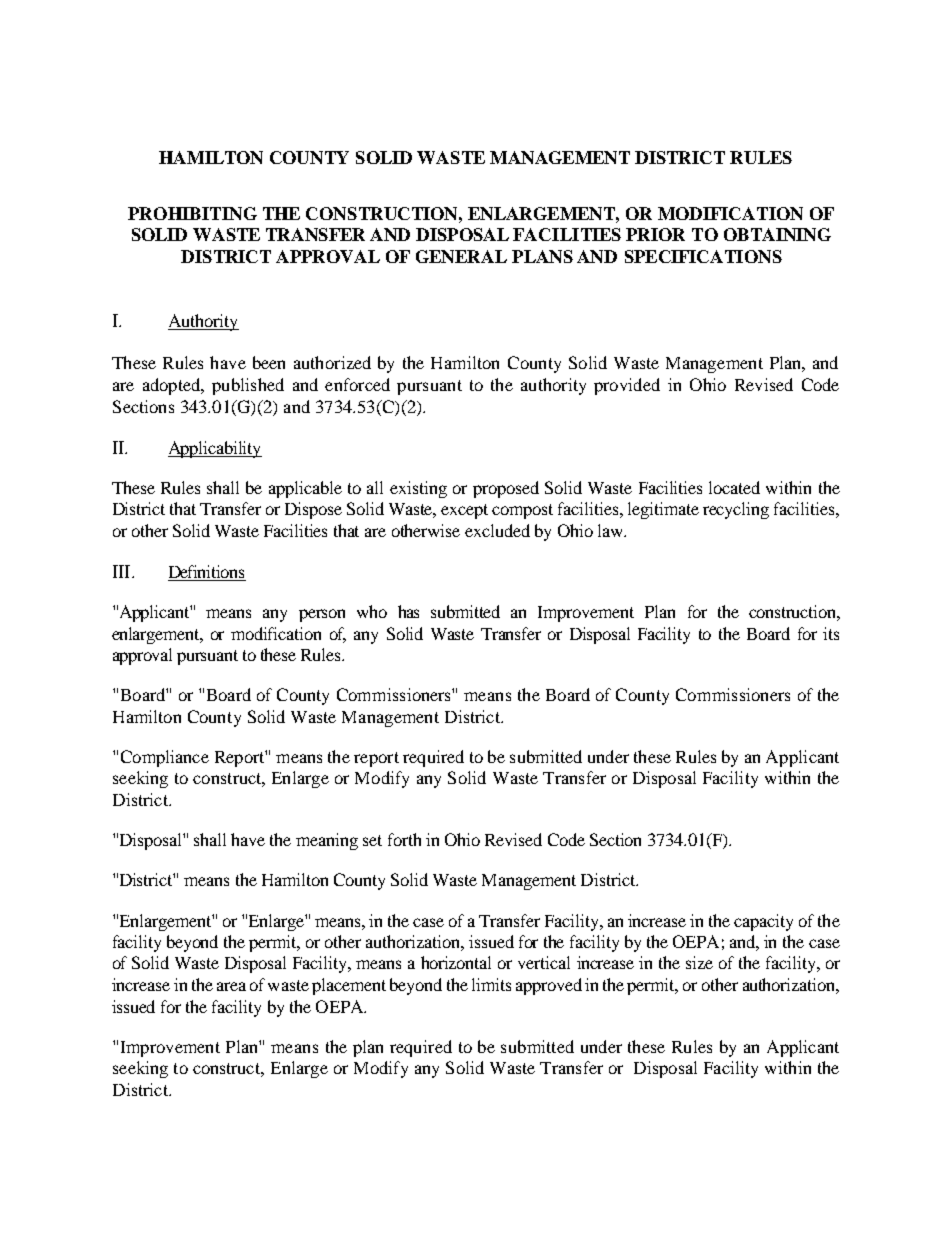 The width and height of the screenshot is (952, 1233). I want to click on has, so click(408, 611).
